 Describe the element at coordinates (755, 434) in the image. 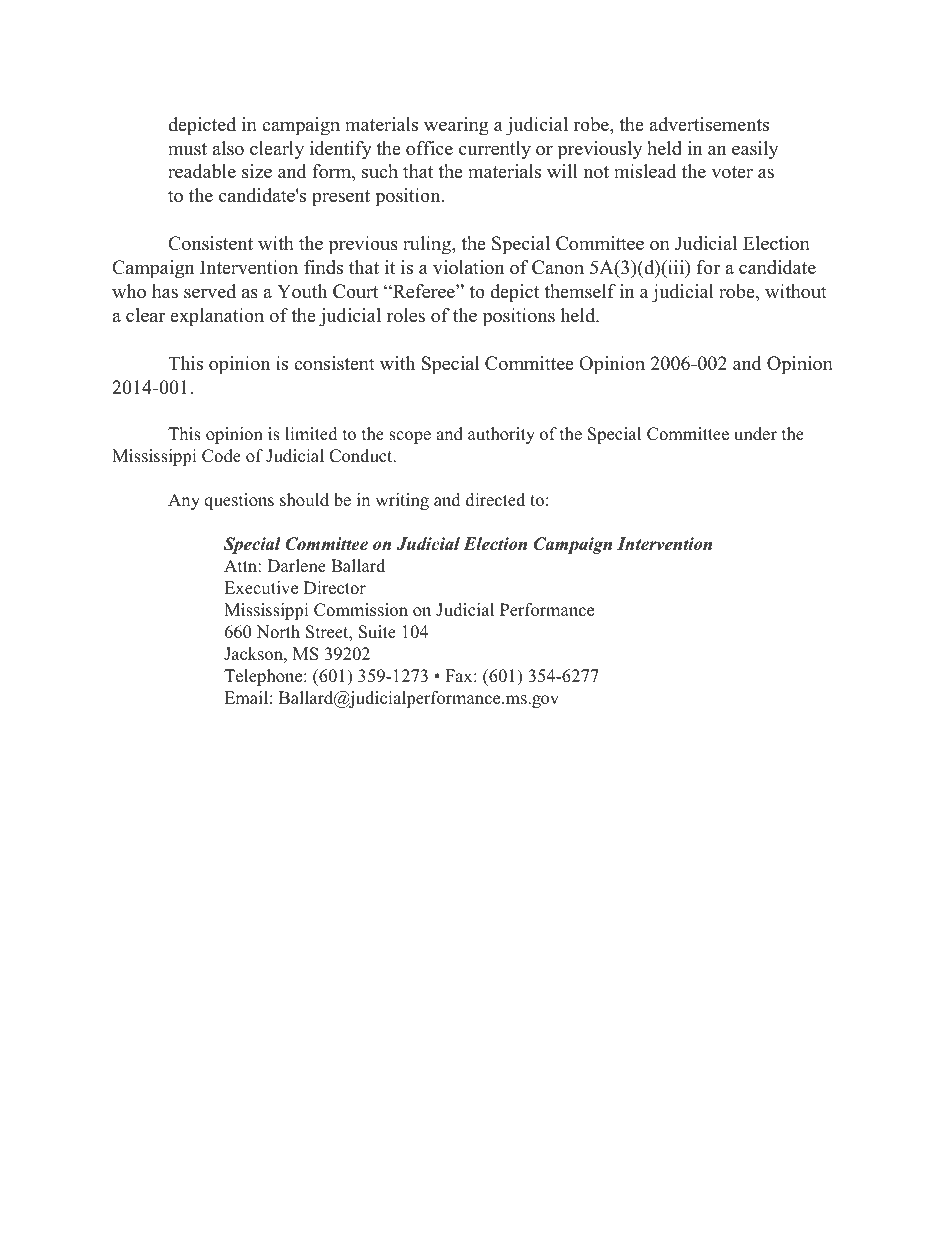

I see `under` at that location.
